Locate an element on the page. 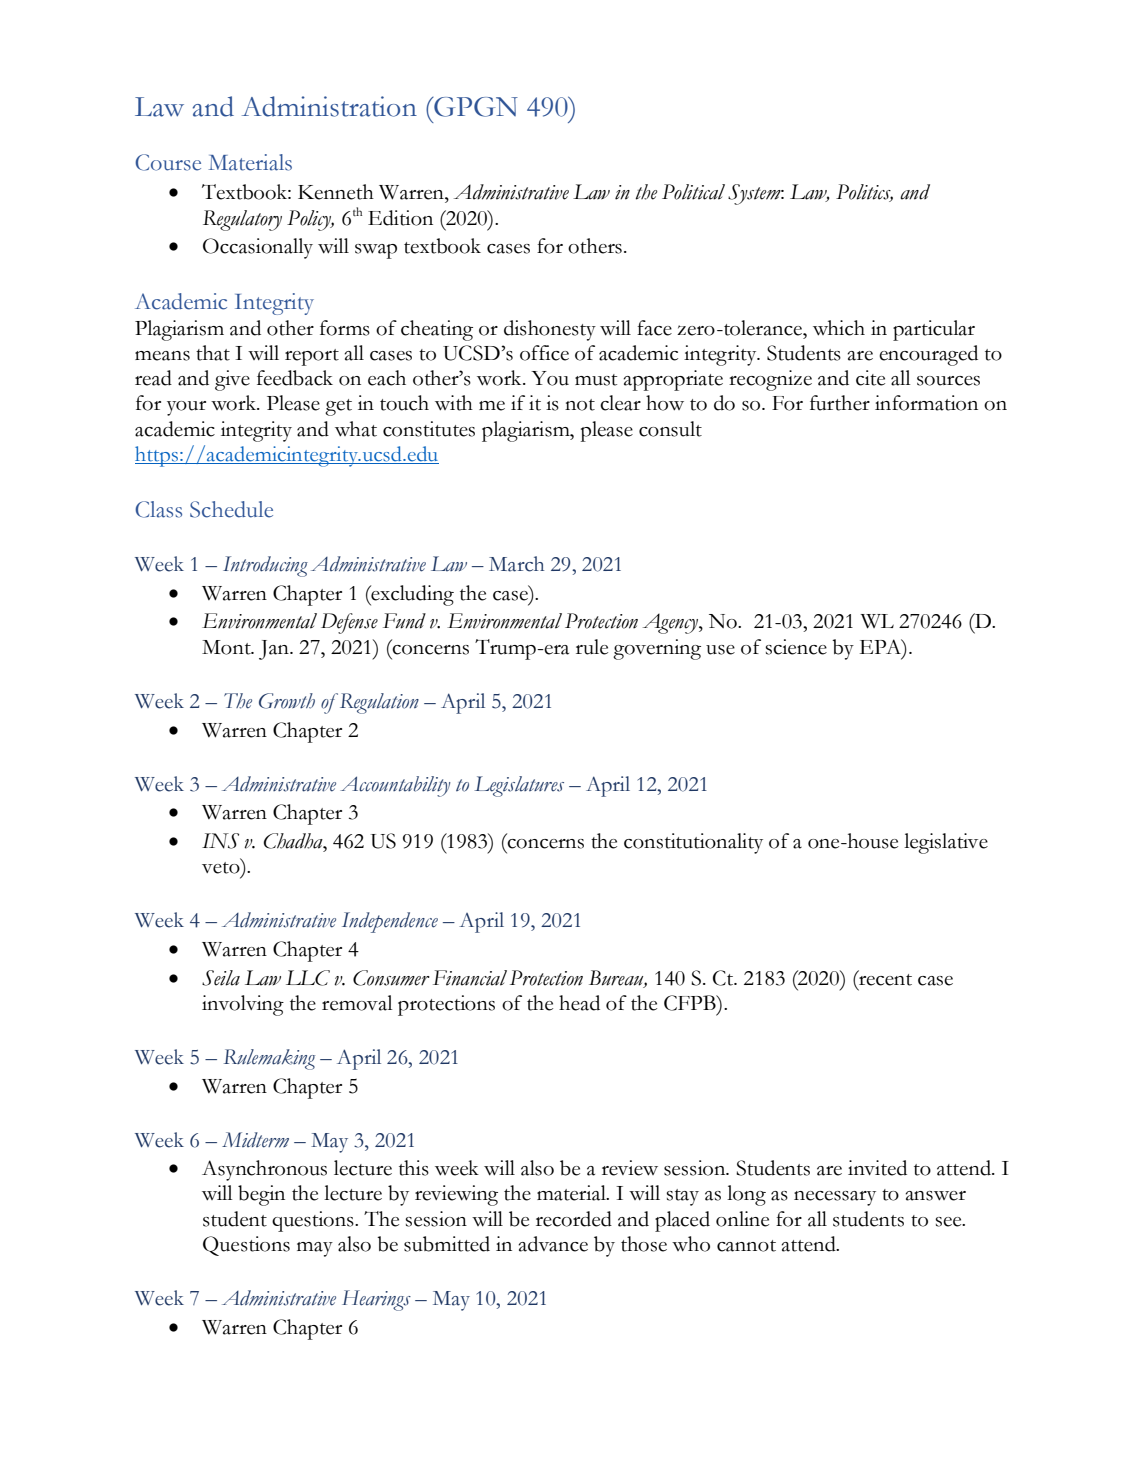  recent is located at coordinates (884, 978).
